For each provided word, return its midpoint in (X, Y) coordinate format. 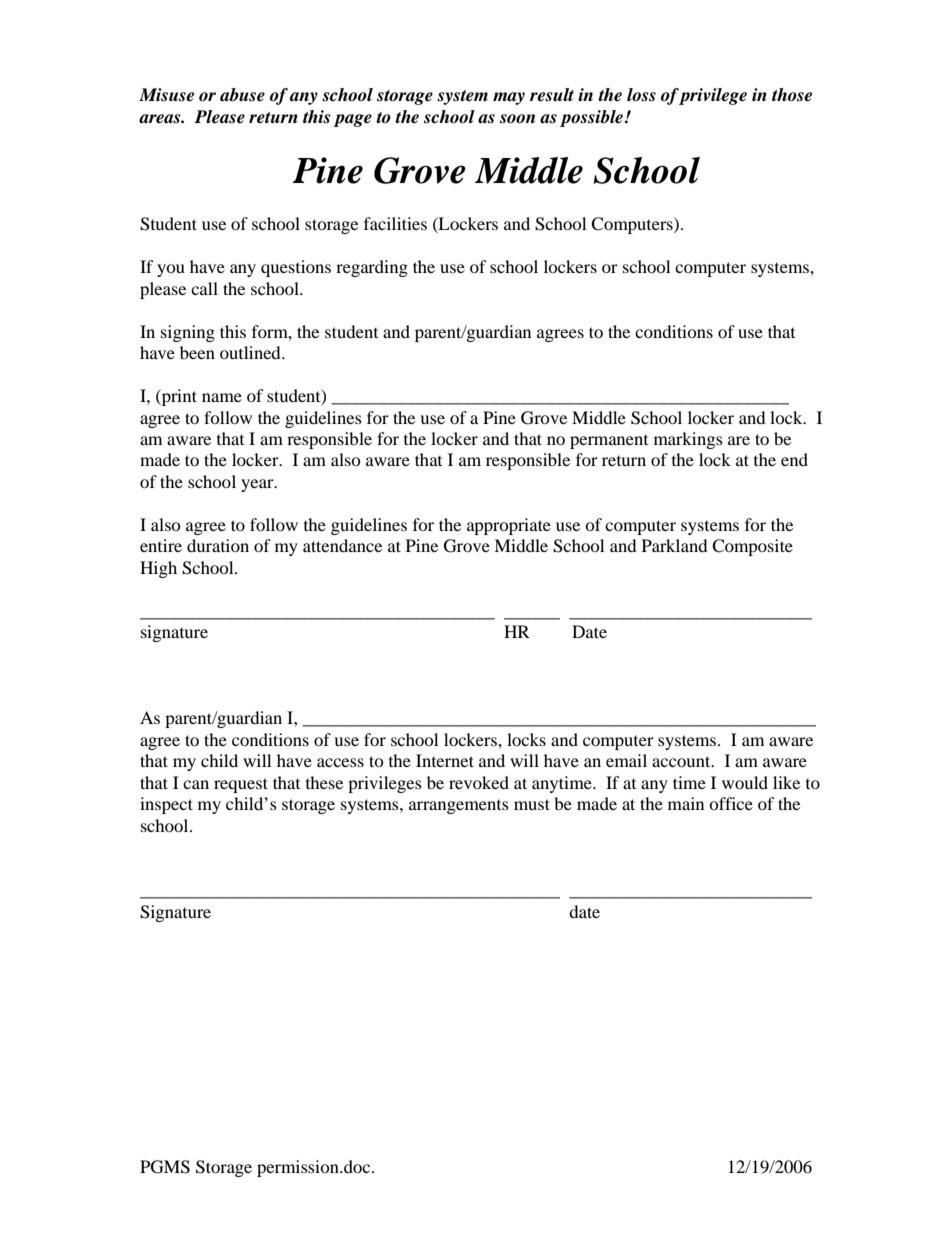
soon (517, 119)
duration (218, 545)
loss (641, 95)
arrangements (459, 807)
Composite (752, 547)
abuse (242, 95)
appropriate (509, 526)
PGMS (165, 1167)
